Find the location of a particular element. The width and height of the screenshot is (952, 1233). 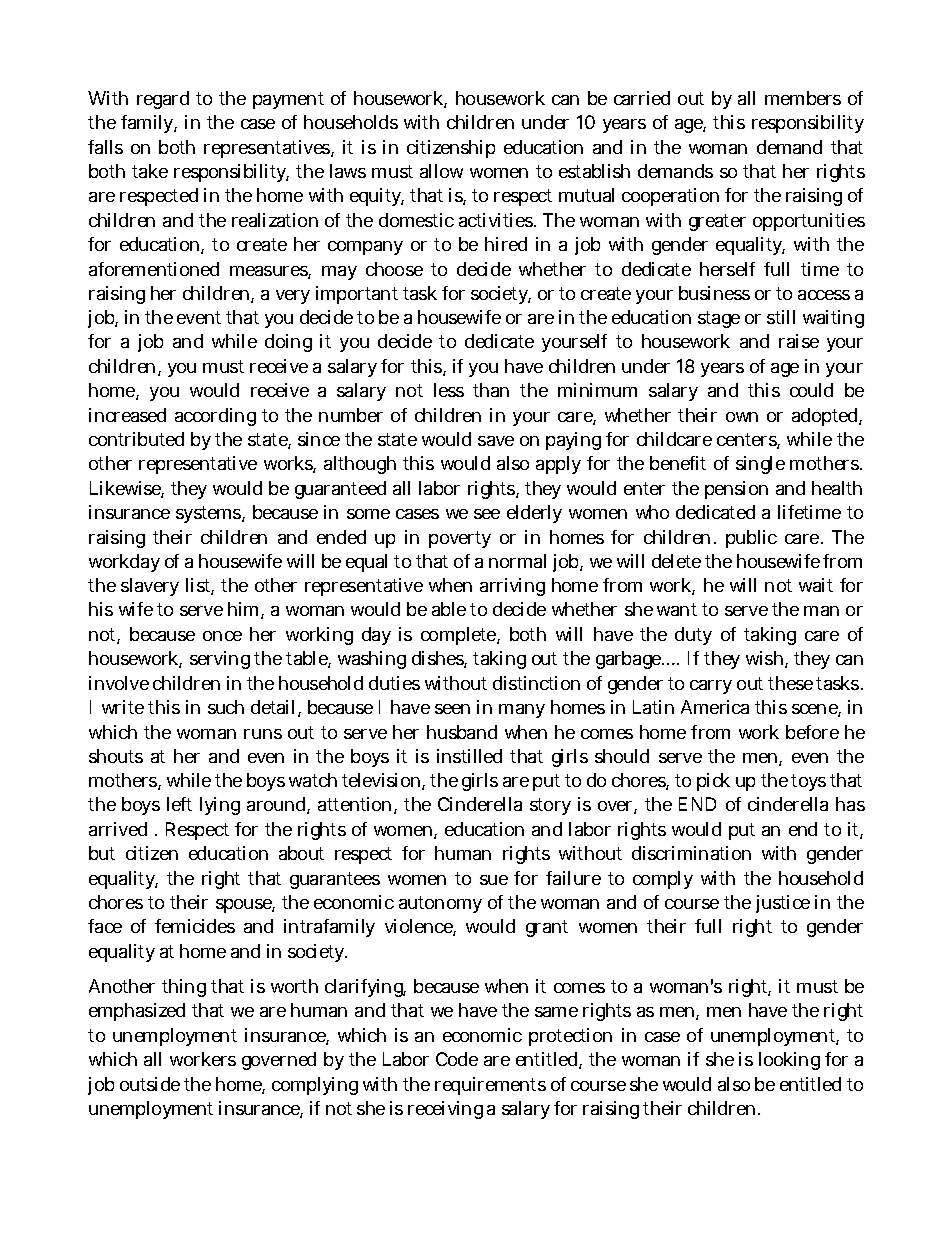

than is located at coordinates (491, 390).
